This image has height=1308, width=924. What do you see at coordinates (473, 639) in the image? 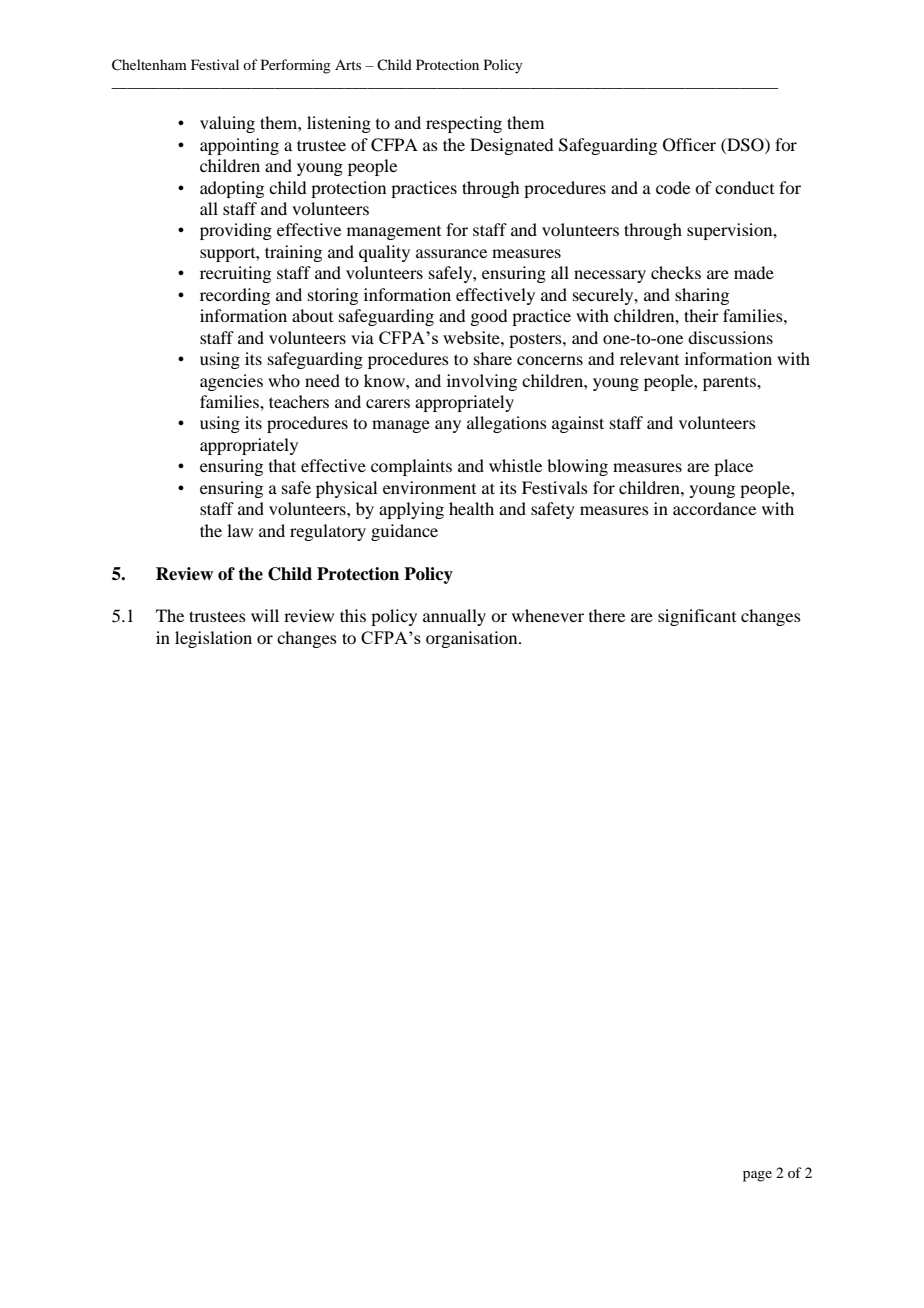
I see `organisation` at bounding box center [473, 639].
